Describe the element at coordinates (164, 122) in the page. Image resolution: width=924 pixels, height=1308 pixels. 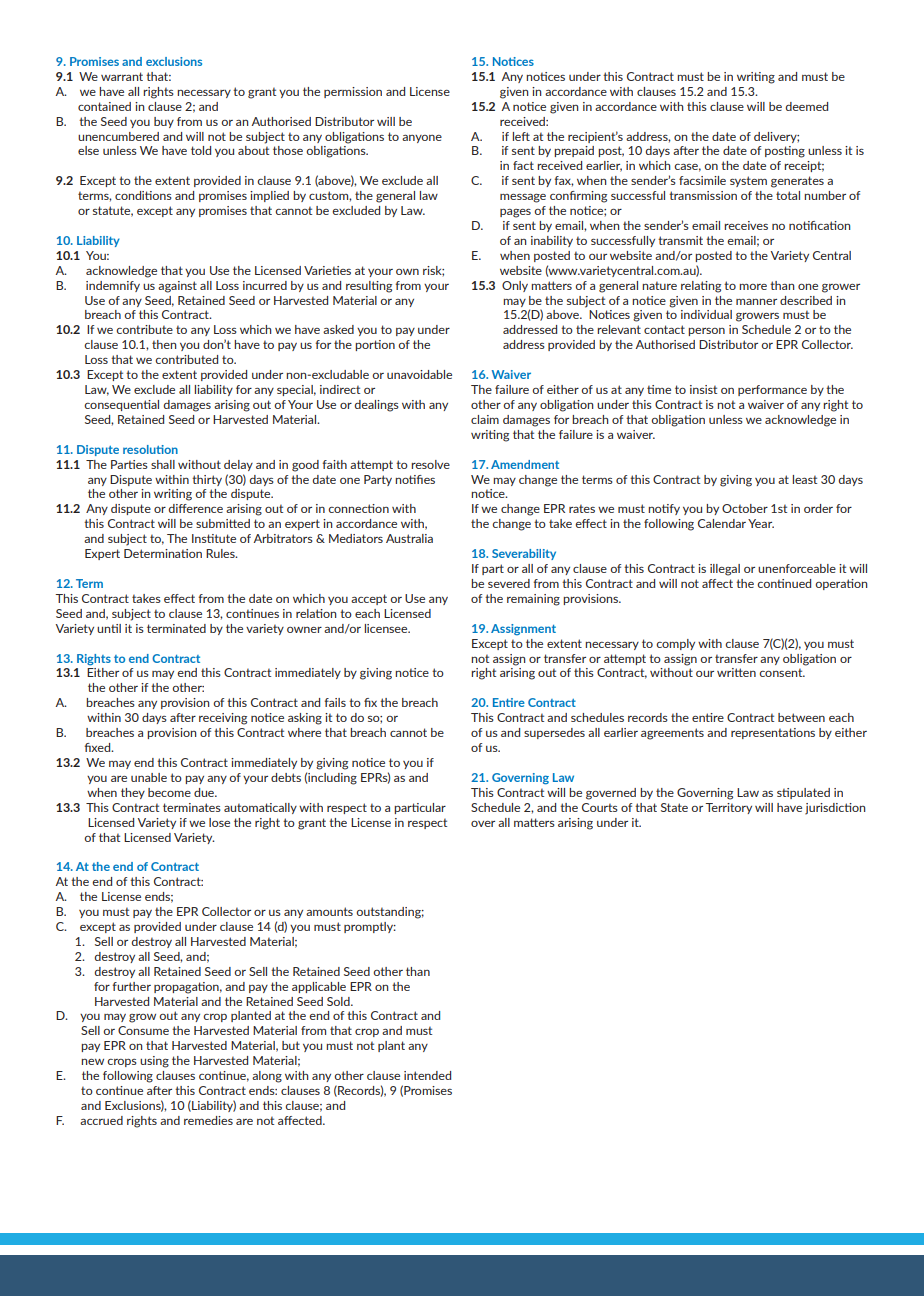
I see `buy` at that location.
